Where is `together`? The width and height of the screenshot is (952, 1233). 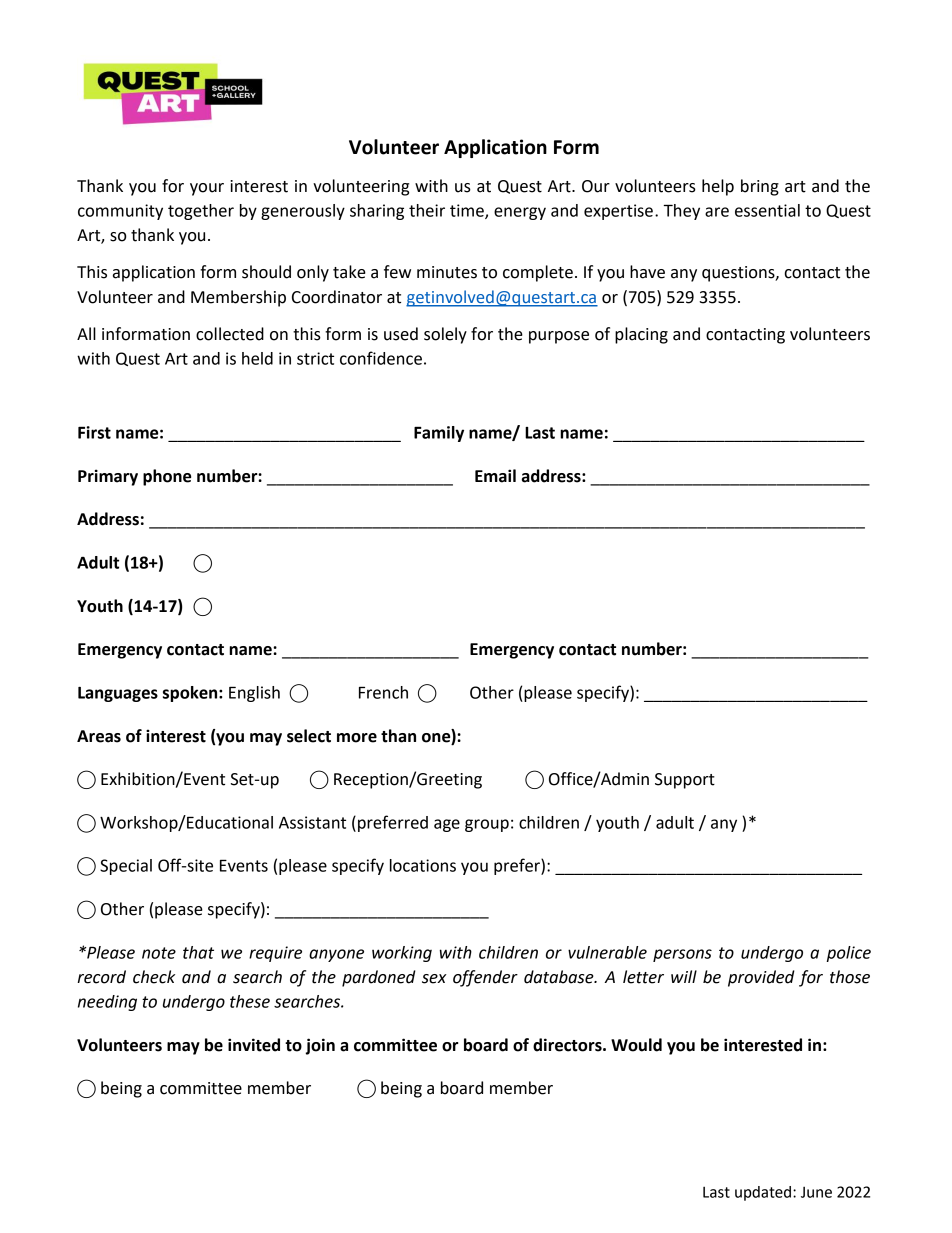
together is located at coordinates (201, 212).
